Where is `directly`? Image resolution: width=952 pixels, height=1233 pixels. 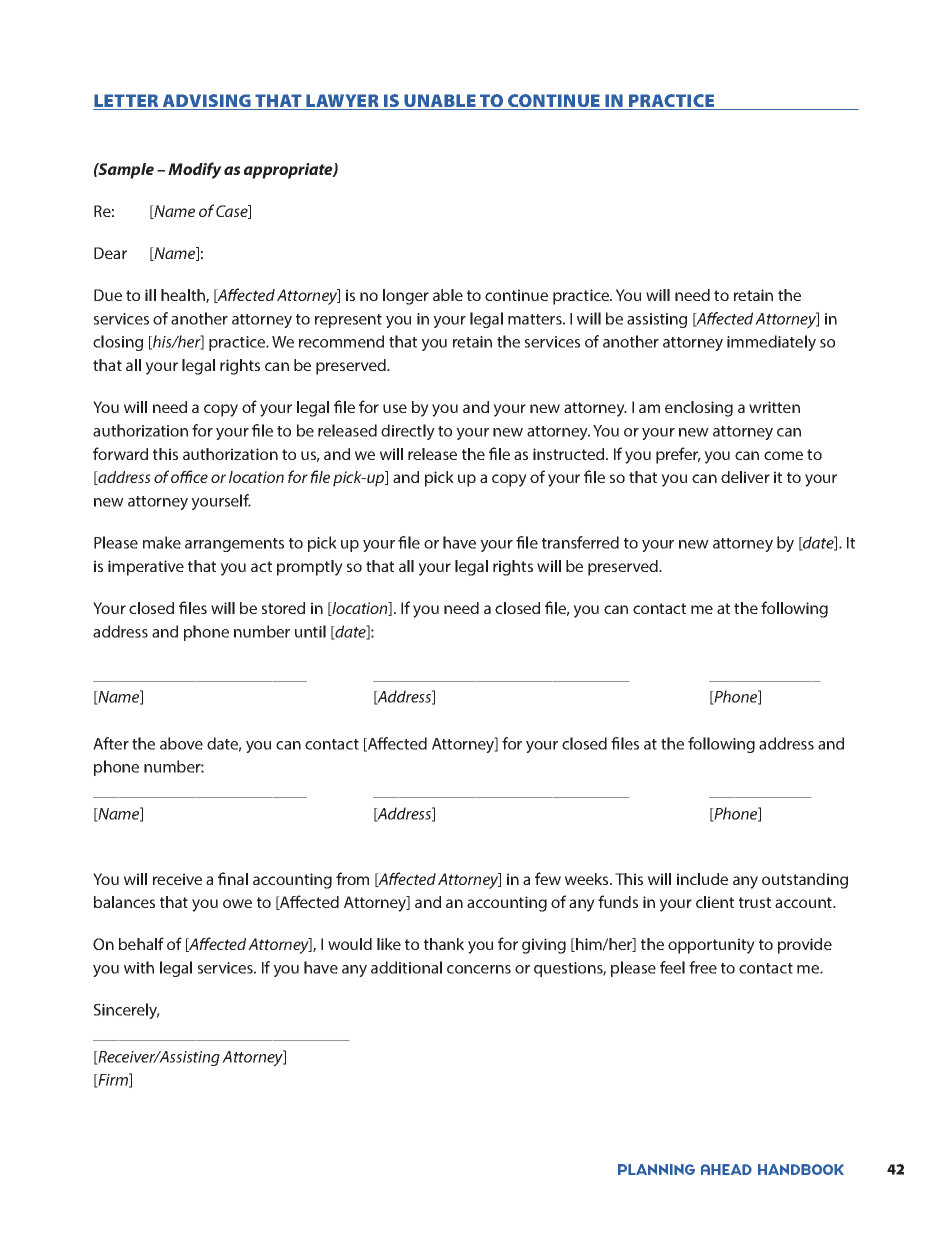
directly is located at coordinates (408, 432).
